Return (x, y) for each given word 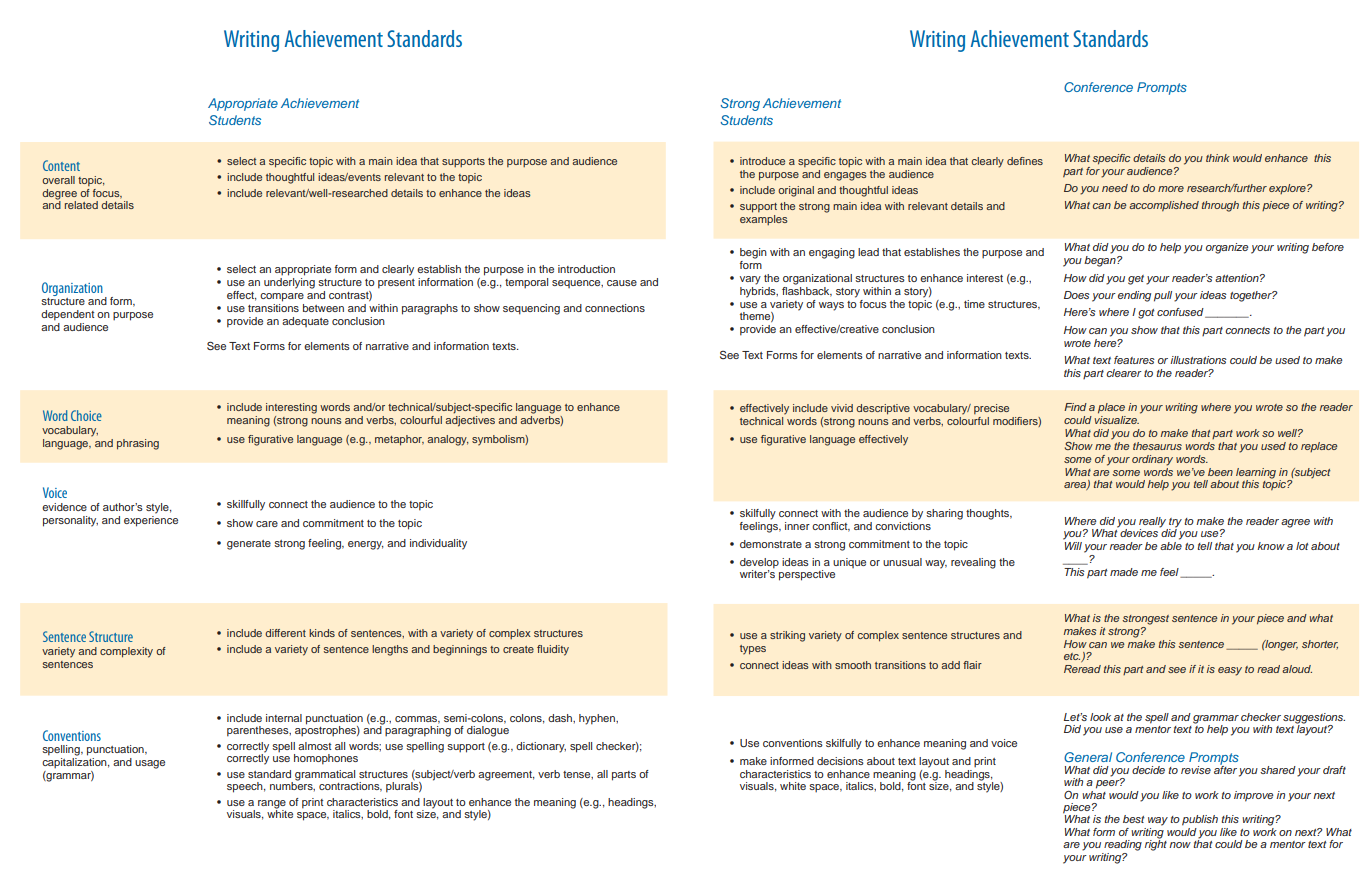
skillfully (246, 505)
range (272, 804)
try (1175, 523)
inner (797, 526)
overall (58, 180)
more (1171, 189)
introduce (762, 161)
